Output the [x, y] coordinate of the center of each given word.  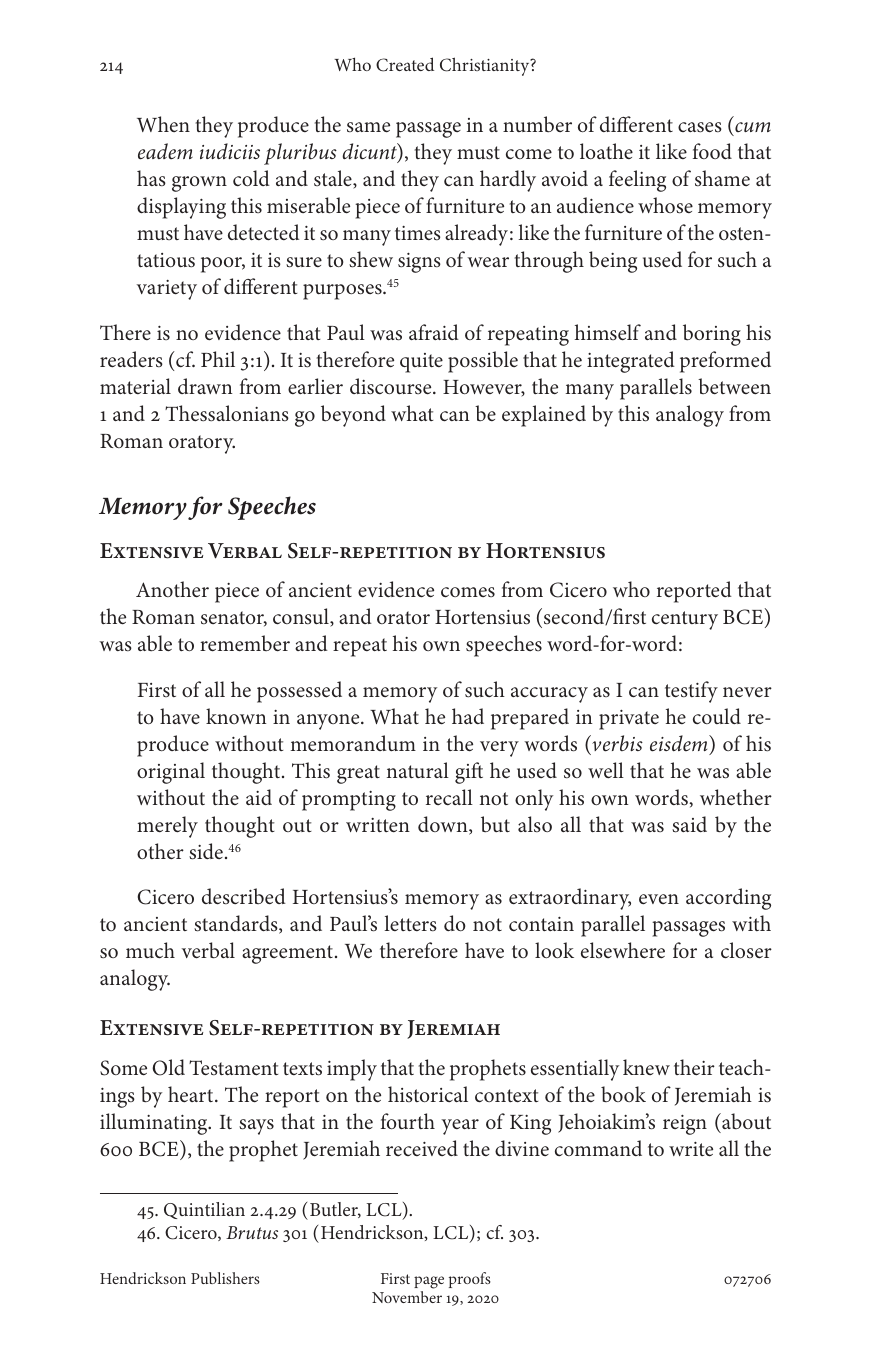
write [691, 1149]
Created [405, 64]
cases [700, 127]
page [429, 1284]
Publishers [225, 1278]
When [163, 124]
